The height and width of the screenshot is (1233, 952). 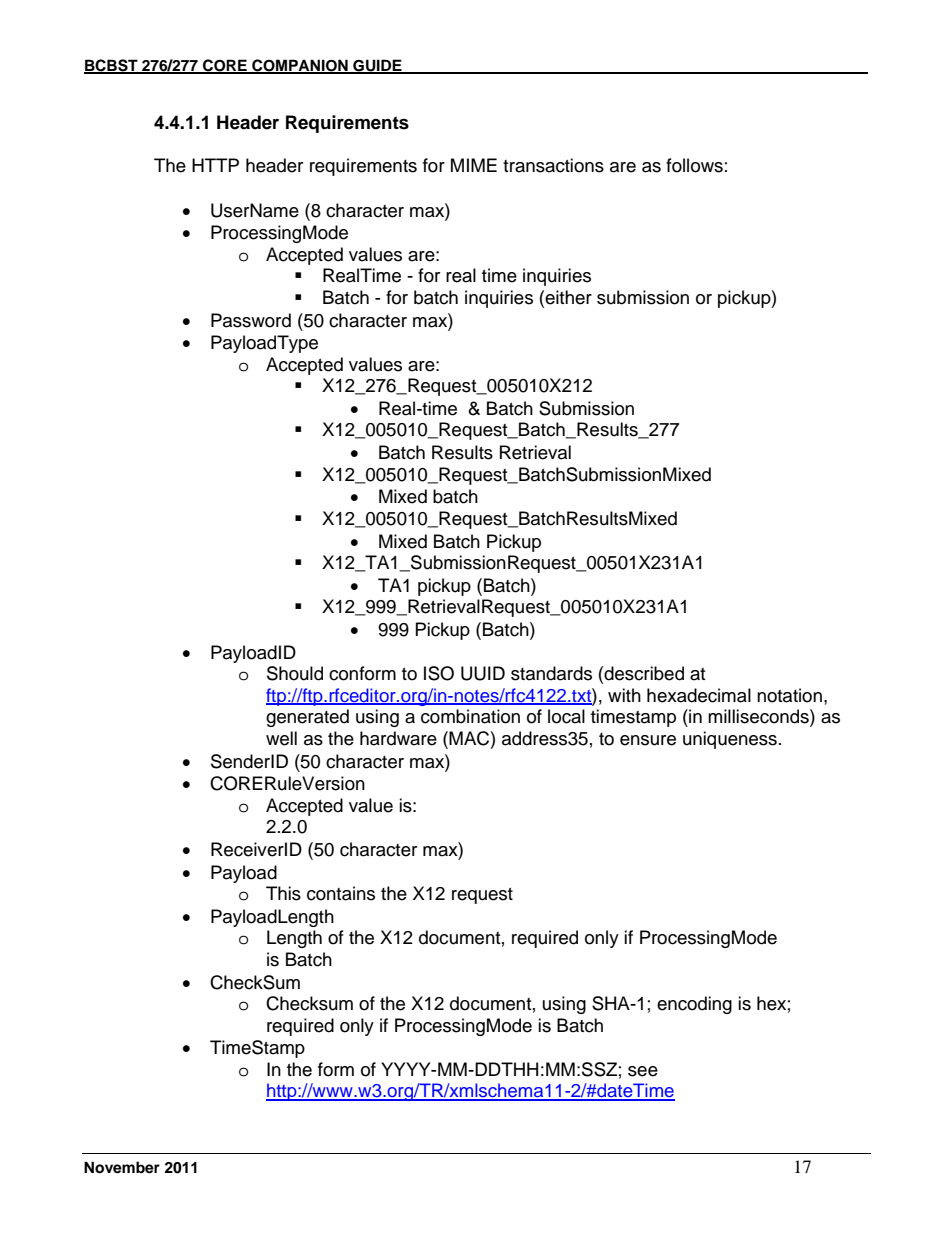 I want to click on well, so click(x=281, y=738).
